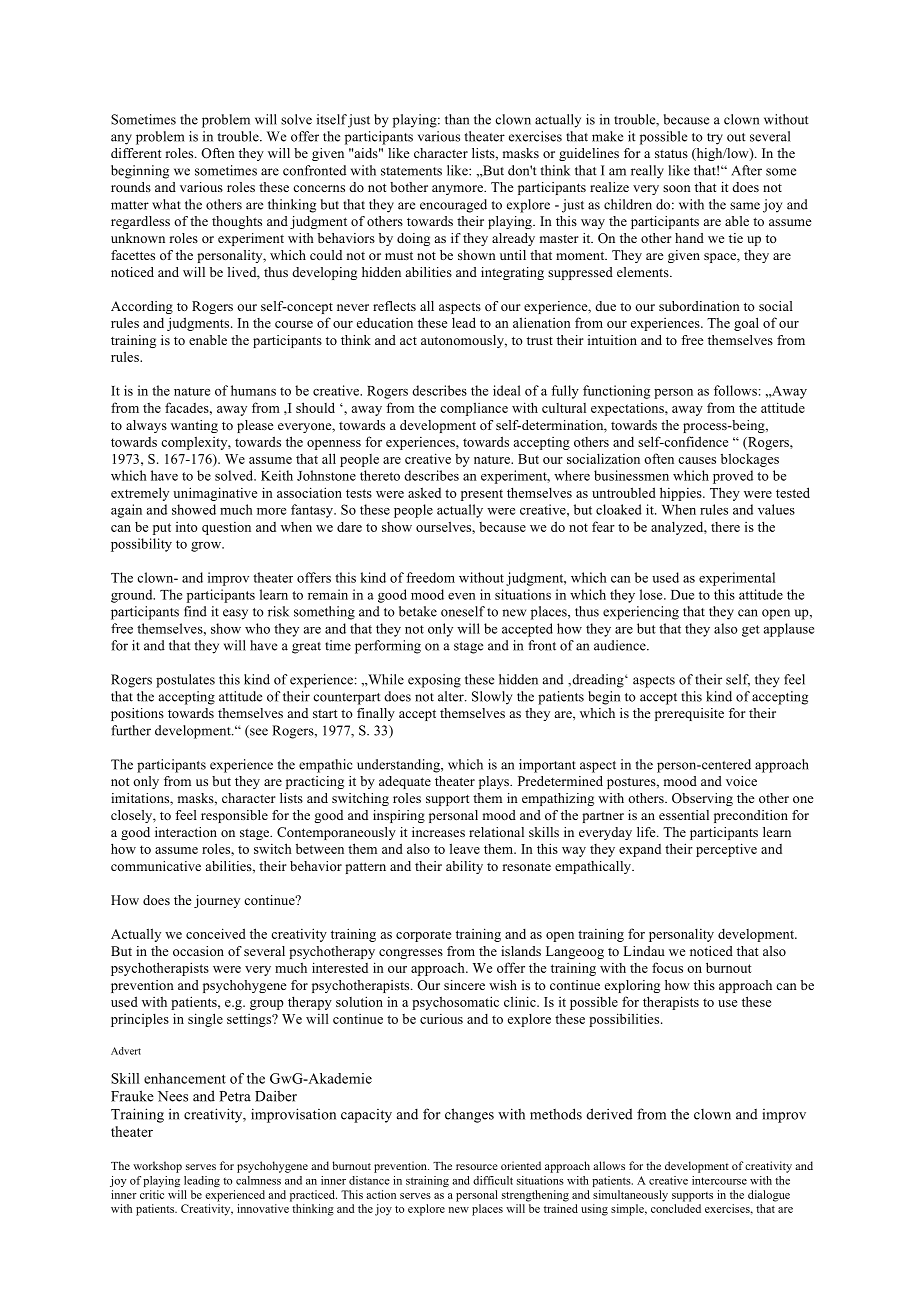 The width and height of the document is (924, 1308). Describe the element at coordinates (215, 494) in the document. I see `unimaginative` at that location.
